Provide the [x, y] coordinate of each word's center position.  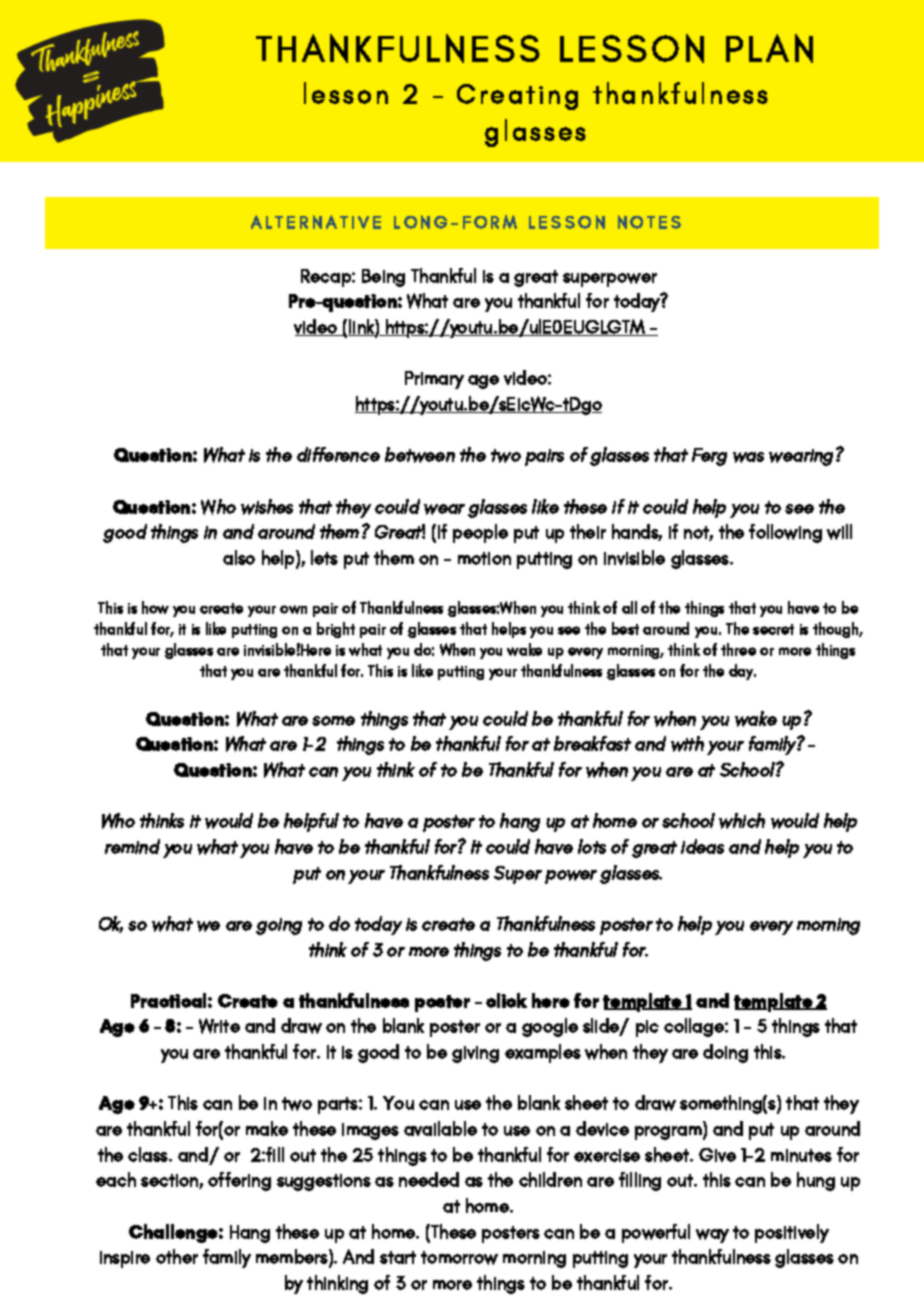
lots [592, 846]
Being [383, 278]
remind [132, 846]
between [420, 455]
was [748, 457]
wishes [267, 507]
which [742, 821]
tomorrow [459, 1258]
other [177, 1256]
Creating [517, 97]
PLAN [769, 48]
